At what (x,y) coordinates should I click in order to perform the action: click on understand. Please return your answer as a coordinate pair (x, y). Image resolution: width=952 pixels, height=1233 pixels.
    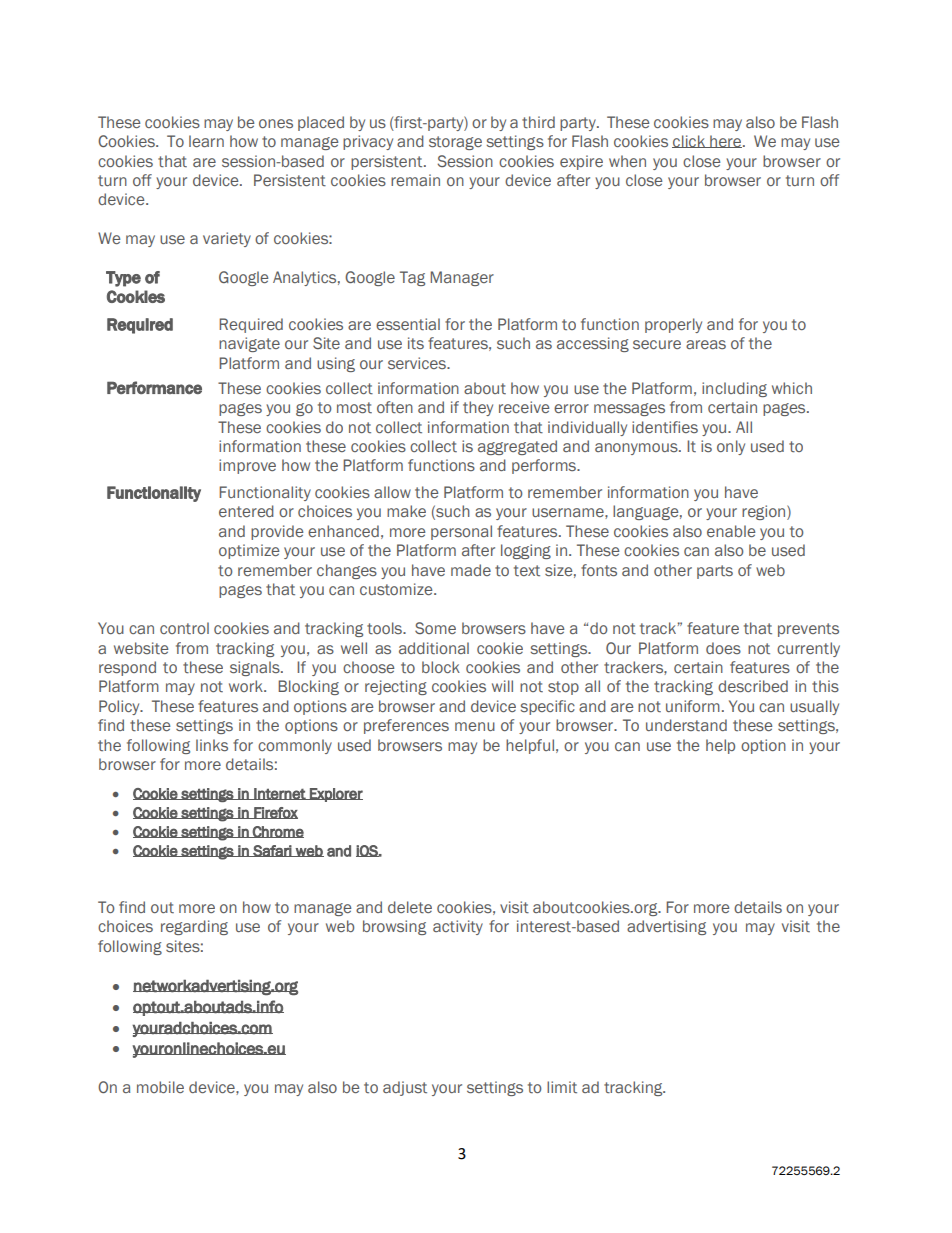
    Looking at the image, I should click on (686, 725).
